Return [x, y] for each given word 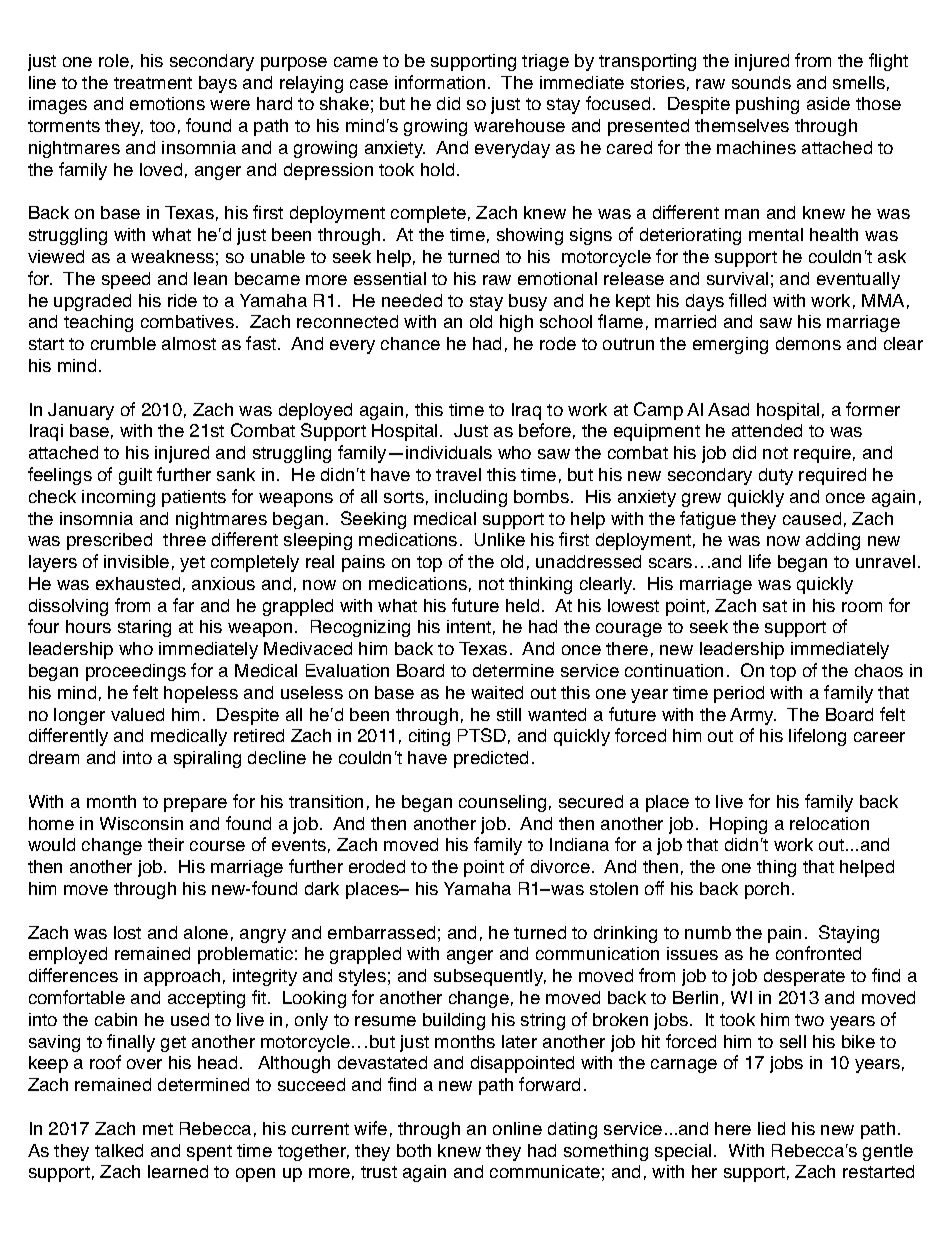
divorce [560, 866]
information [440, 82]
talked [119, 1150]
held [522, 605]
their [166, 844]
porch [767, 890]
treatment [153, 83]
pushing [767, 105]
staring [144, 628]
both [414, 1150]
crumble [123, 343]
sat [775, 606]
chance [410, 343]
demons [808, 343]
